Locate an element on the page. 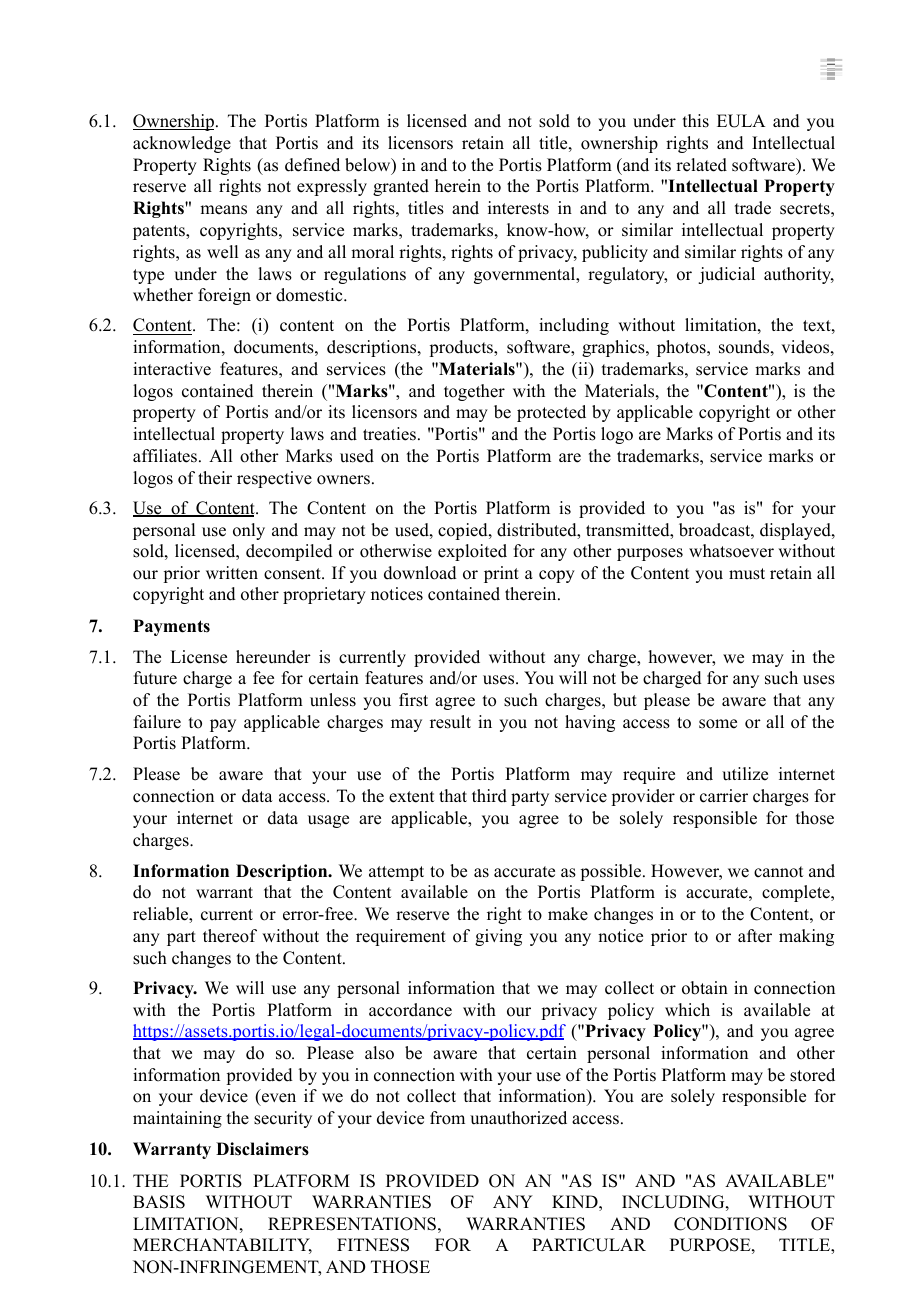 This page has width=924, height=1307. FITNESS is located at coordinates (373, 1245).
